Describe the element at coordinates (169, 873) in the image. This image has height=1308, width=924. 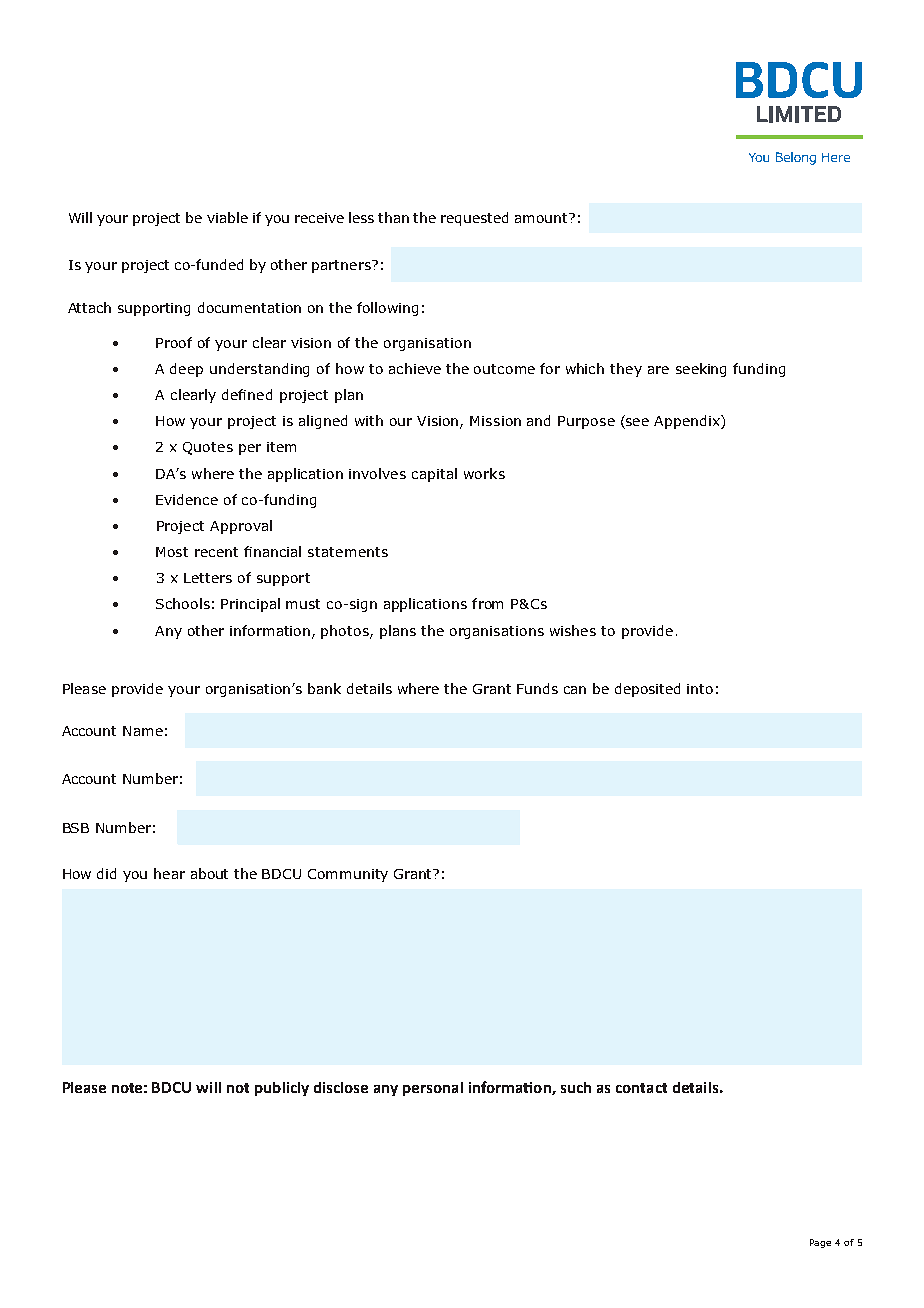
I see `hear` at that location.
